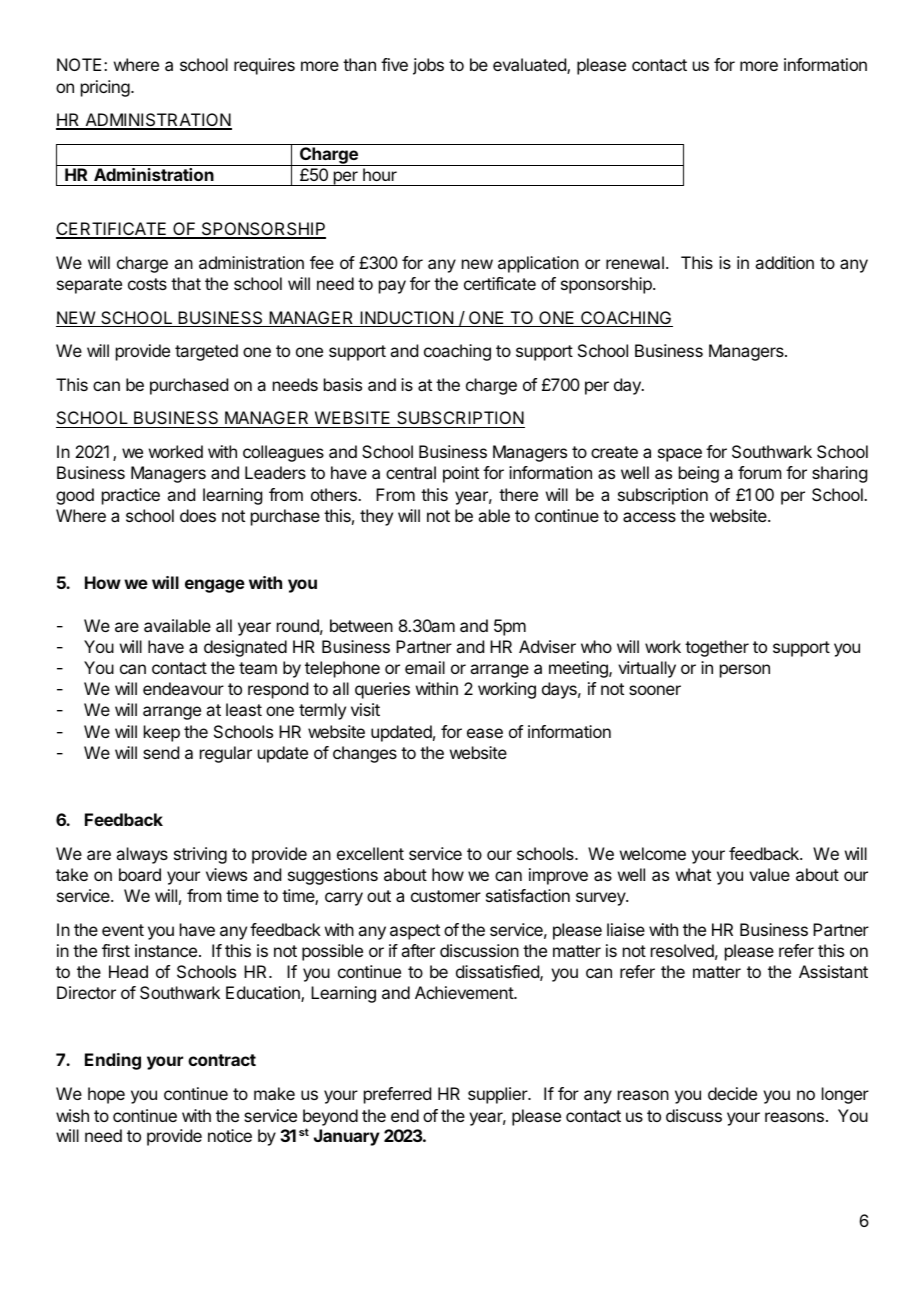 This screenshot has height=1308, width=924. What do you see at coordinates (428, 66) in the screenshot?
I see `jobs` at bounding box center [428, 66].
